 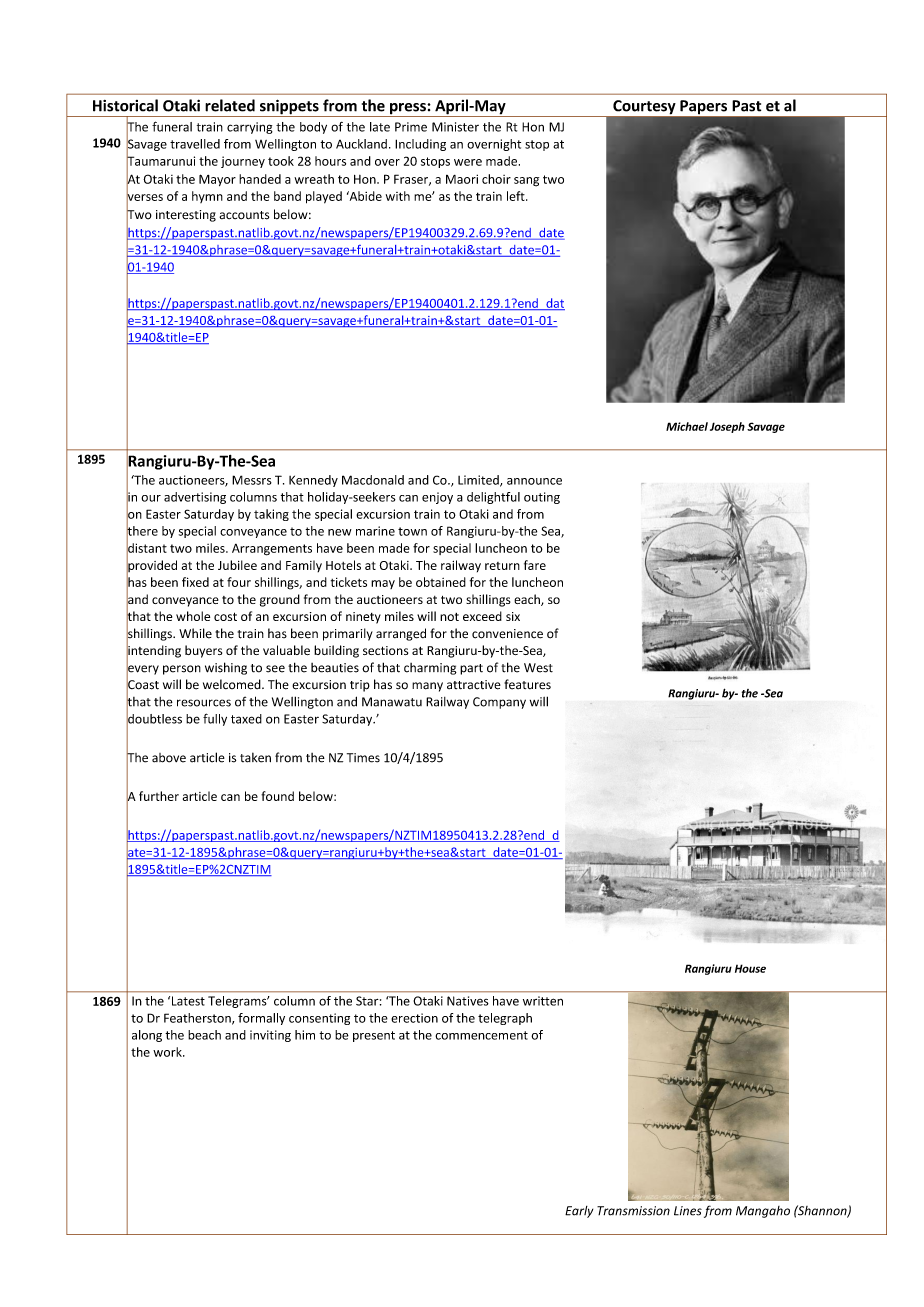 I want to click on travelled, so click(x=195, y=144).
